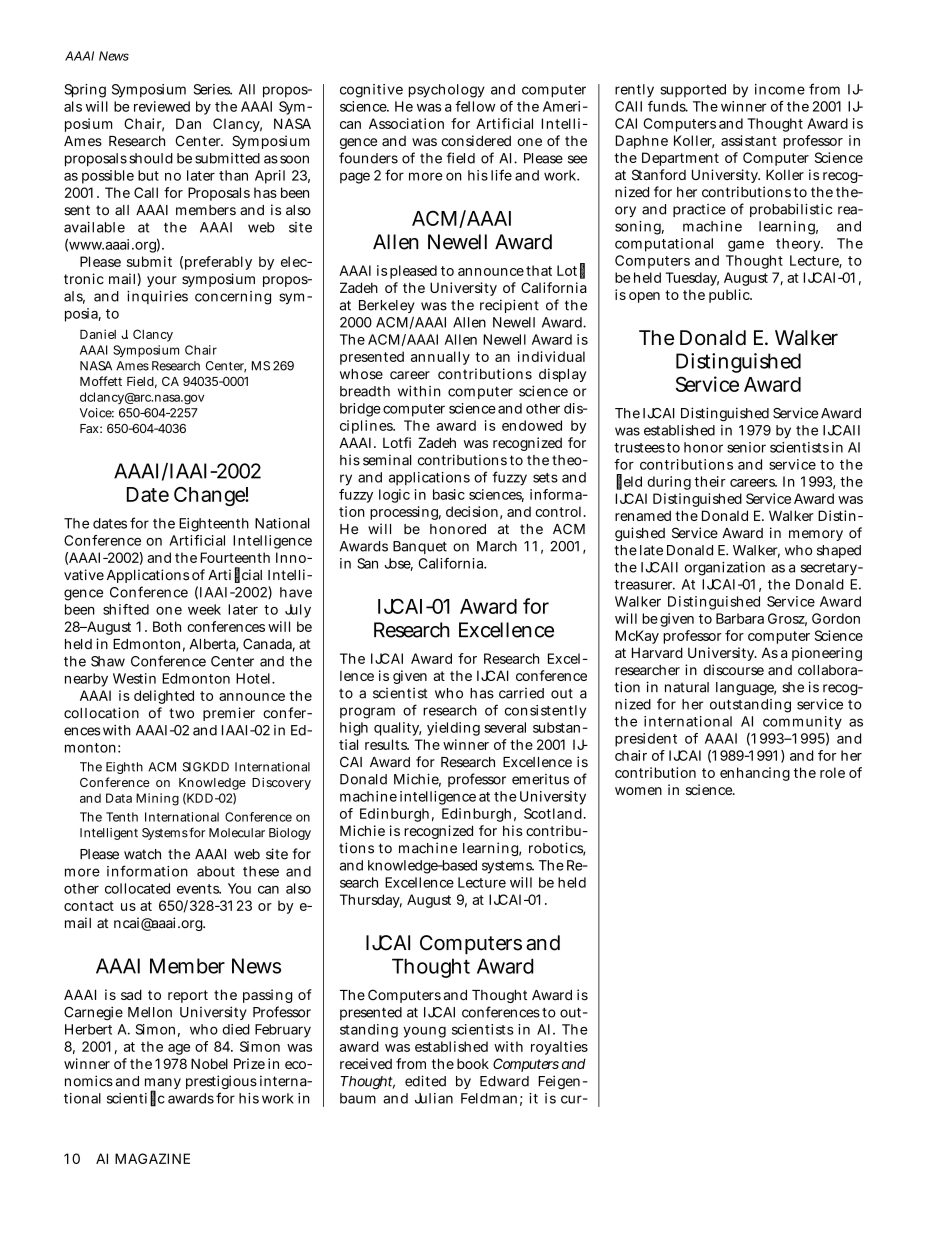 Image resolution: width=952 pixels, height=1233 pixels. Describe the element at coordinates (746, 447) in the page. I see `senior` at that location.
